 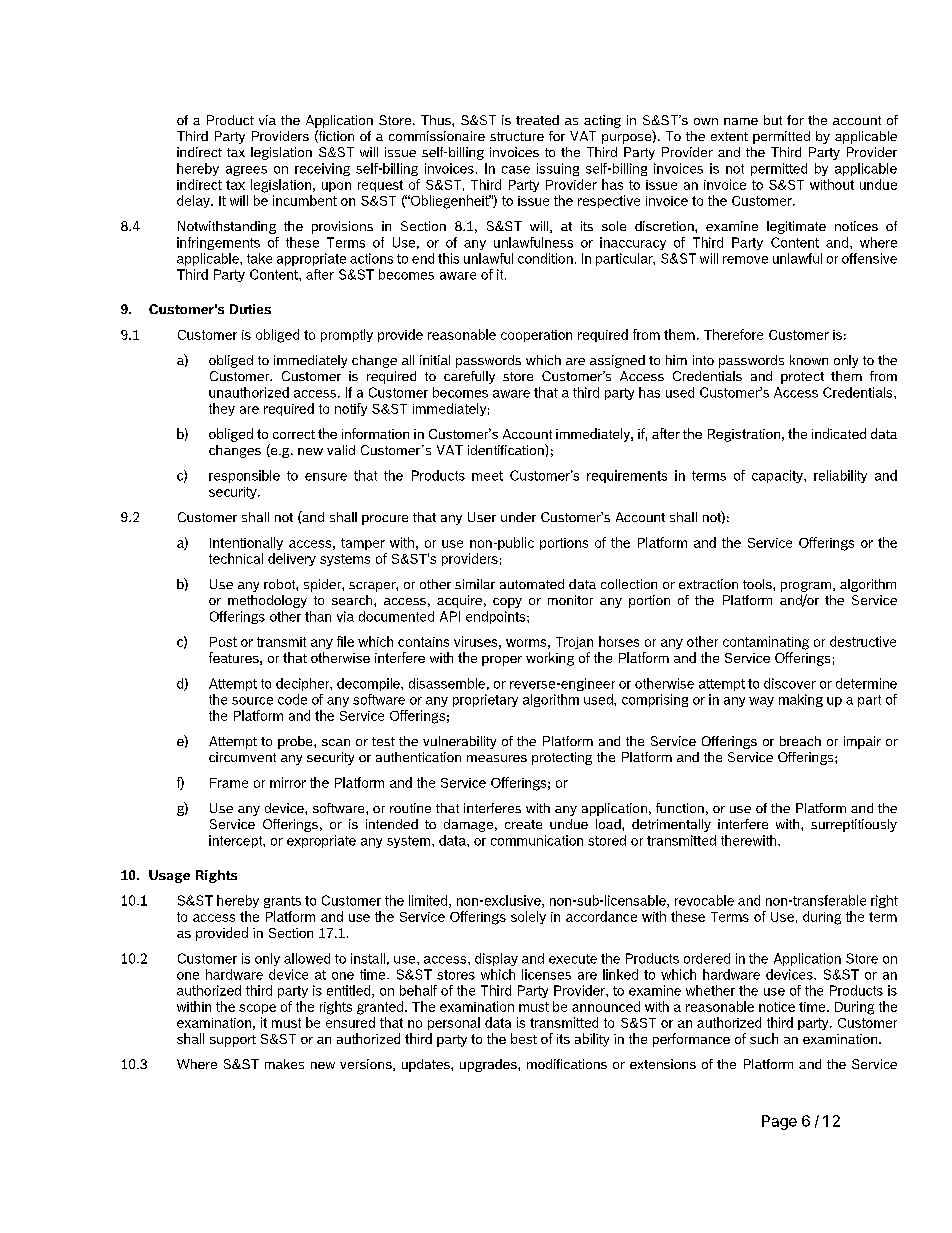 I want to click on agrees, so click(x=246, y=171).
